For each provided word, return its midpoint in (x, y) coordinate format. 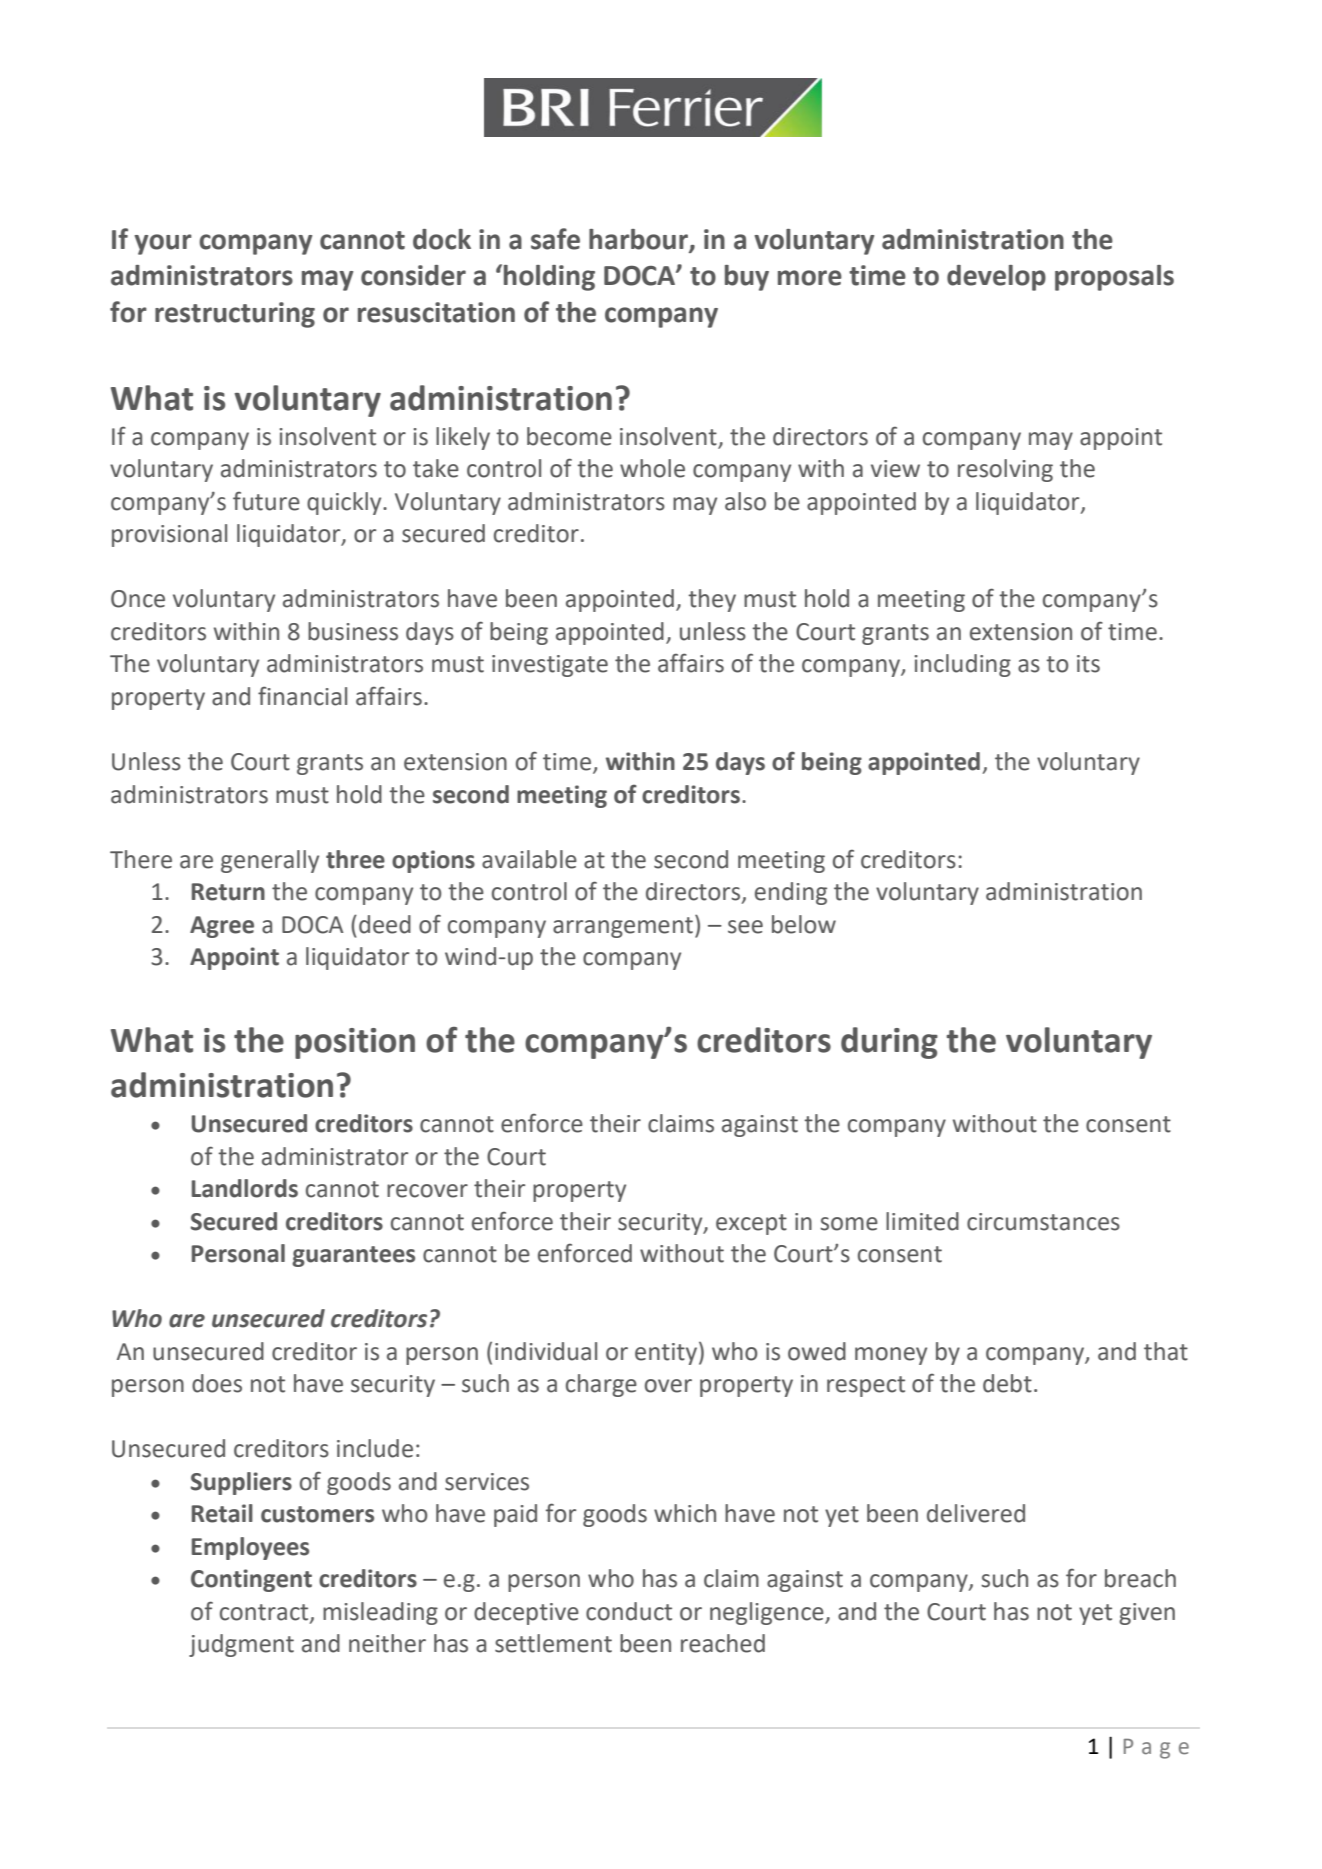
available (529, 859)
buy (747, 278)
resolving (1005, 470)
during (889, 1043)
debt (1007, 1383)
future (266, 501)
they (712, 600)
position (355, 1043)
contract (265, 1613)
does (217, 1383)
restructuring (235, 315)
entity (666, 1354)
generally (270, 861)
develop (996, 278)
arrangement (623, 927)
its (1088, 664)
